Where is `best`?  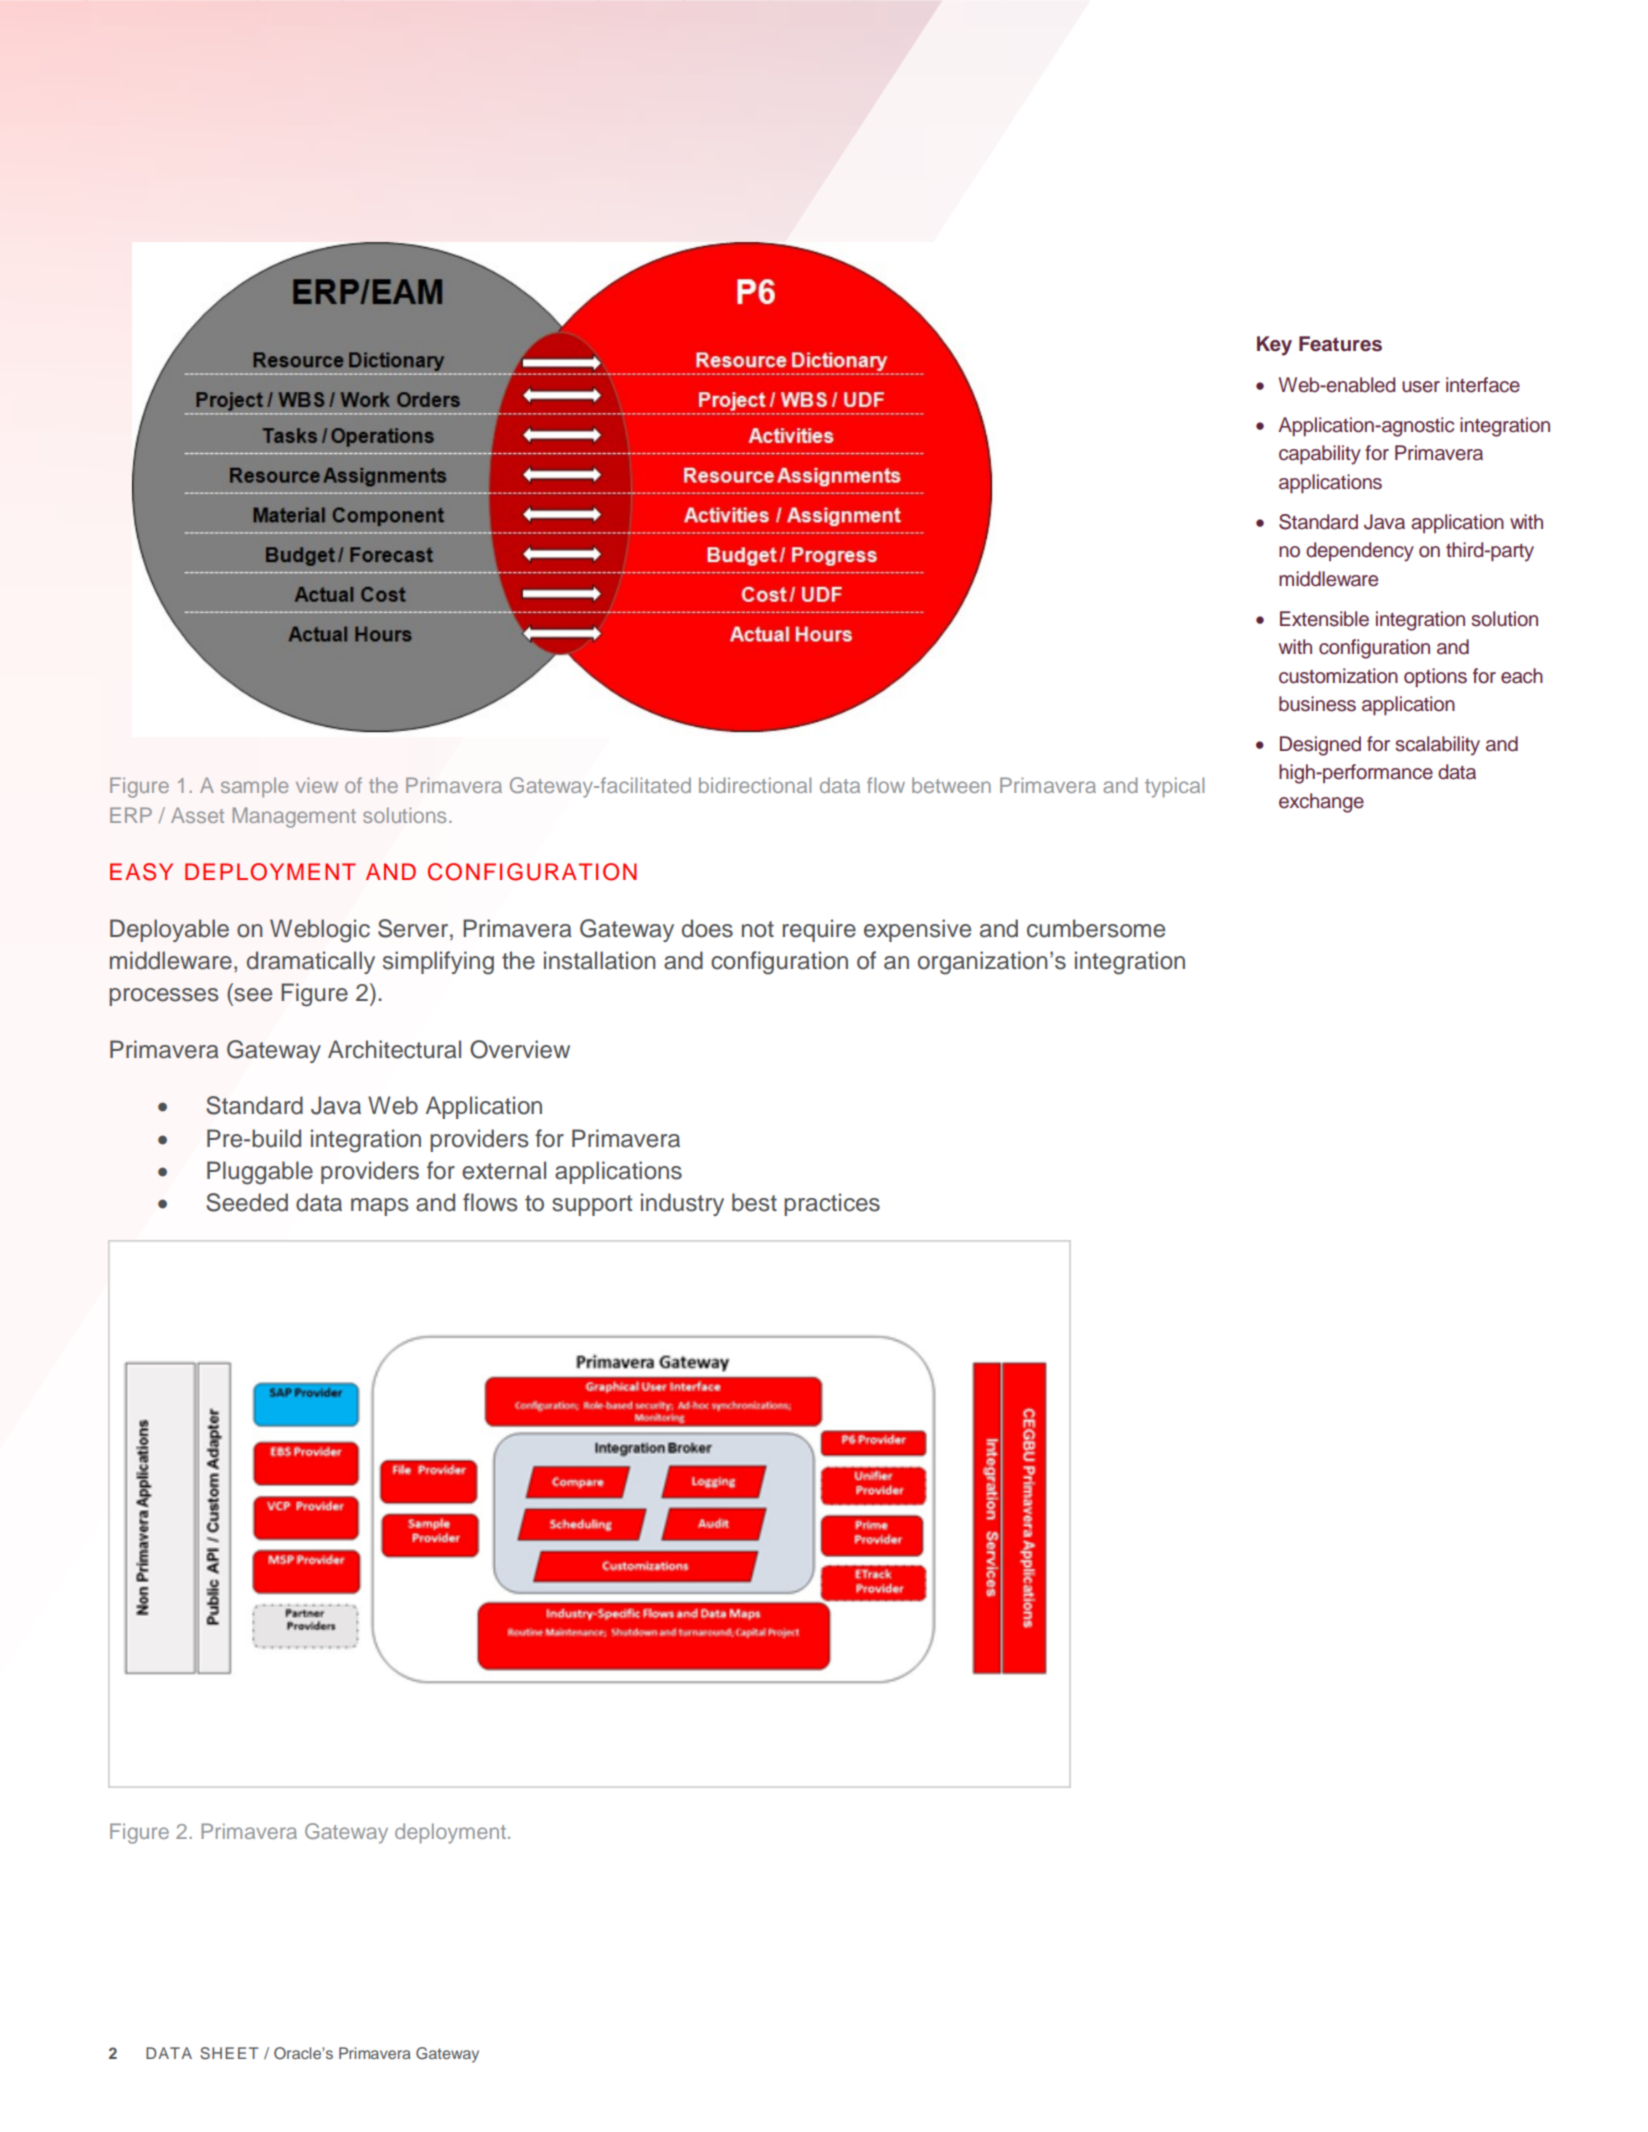
best is located at coordinates (754, 1202).
